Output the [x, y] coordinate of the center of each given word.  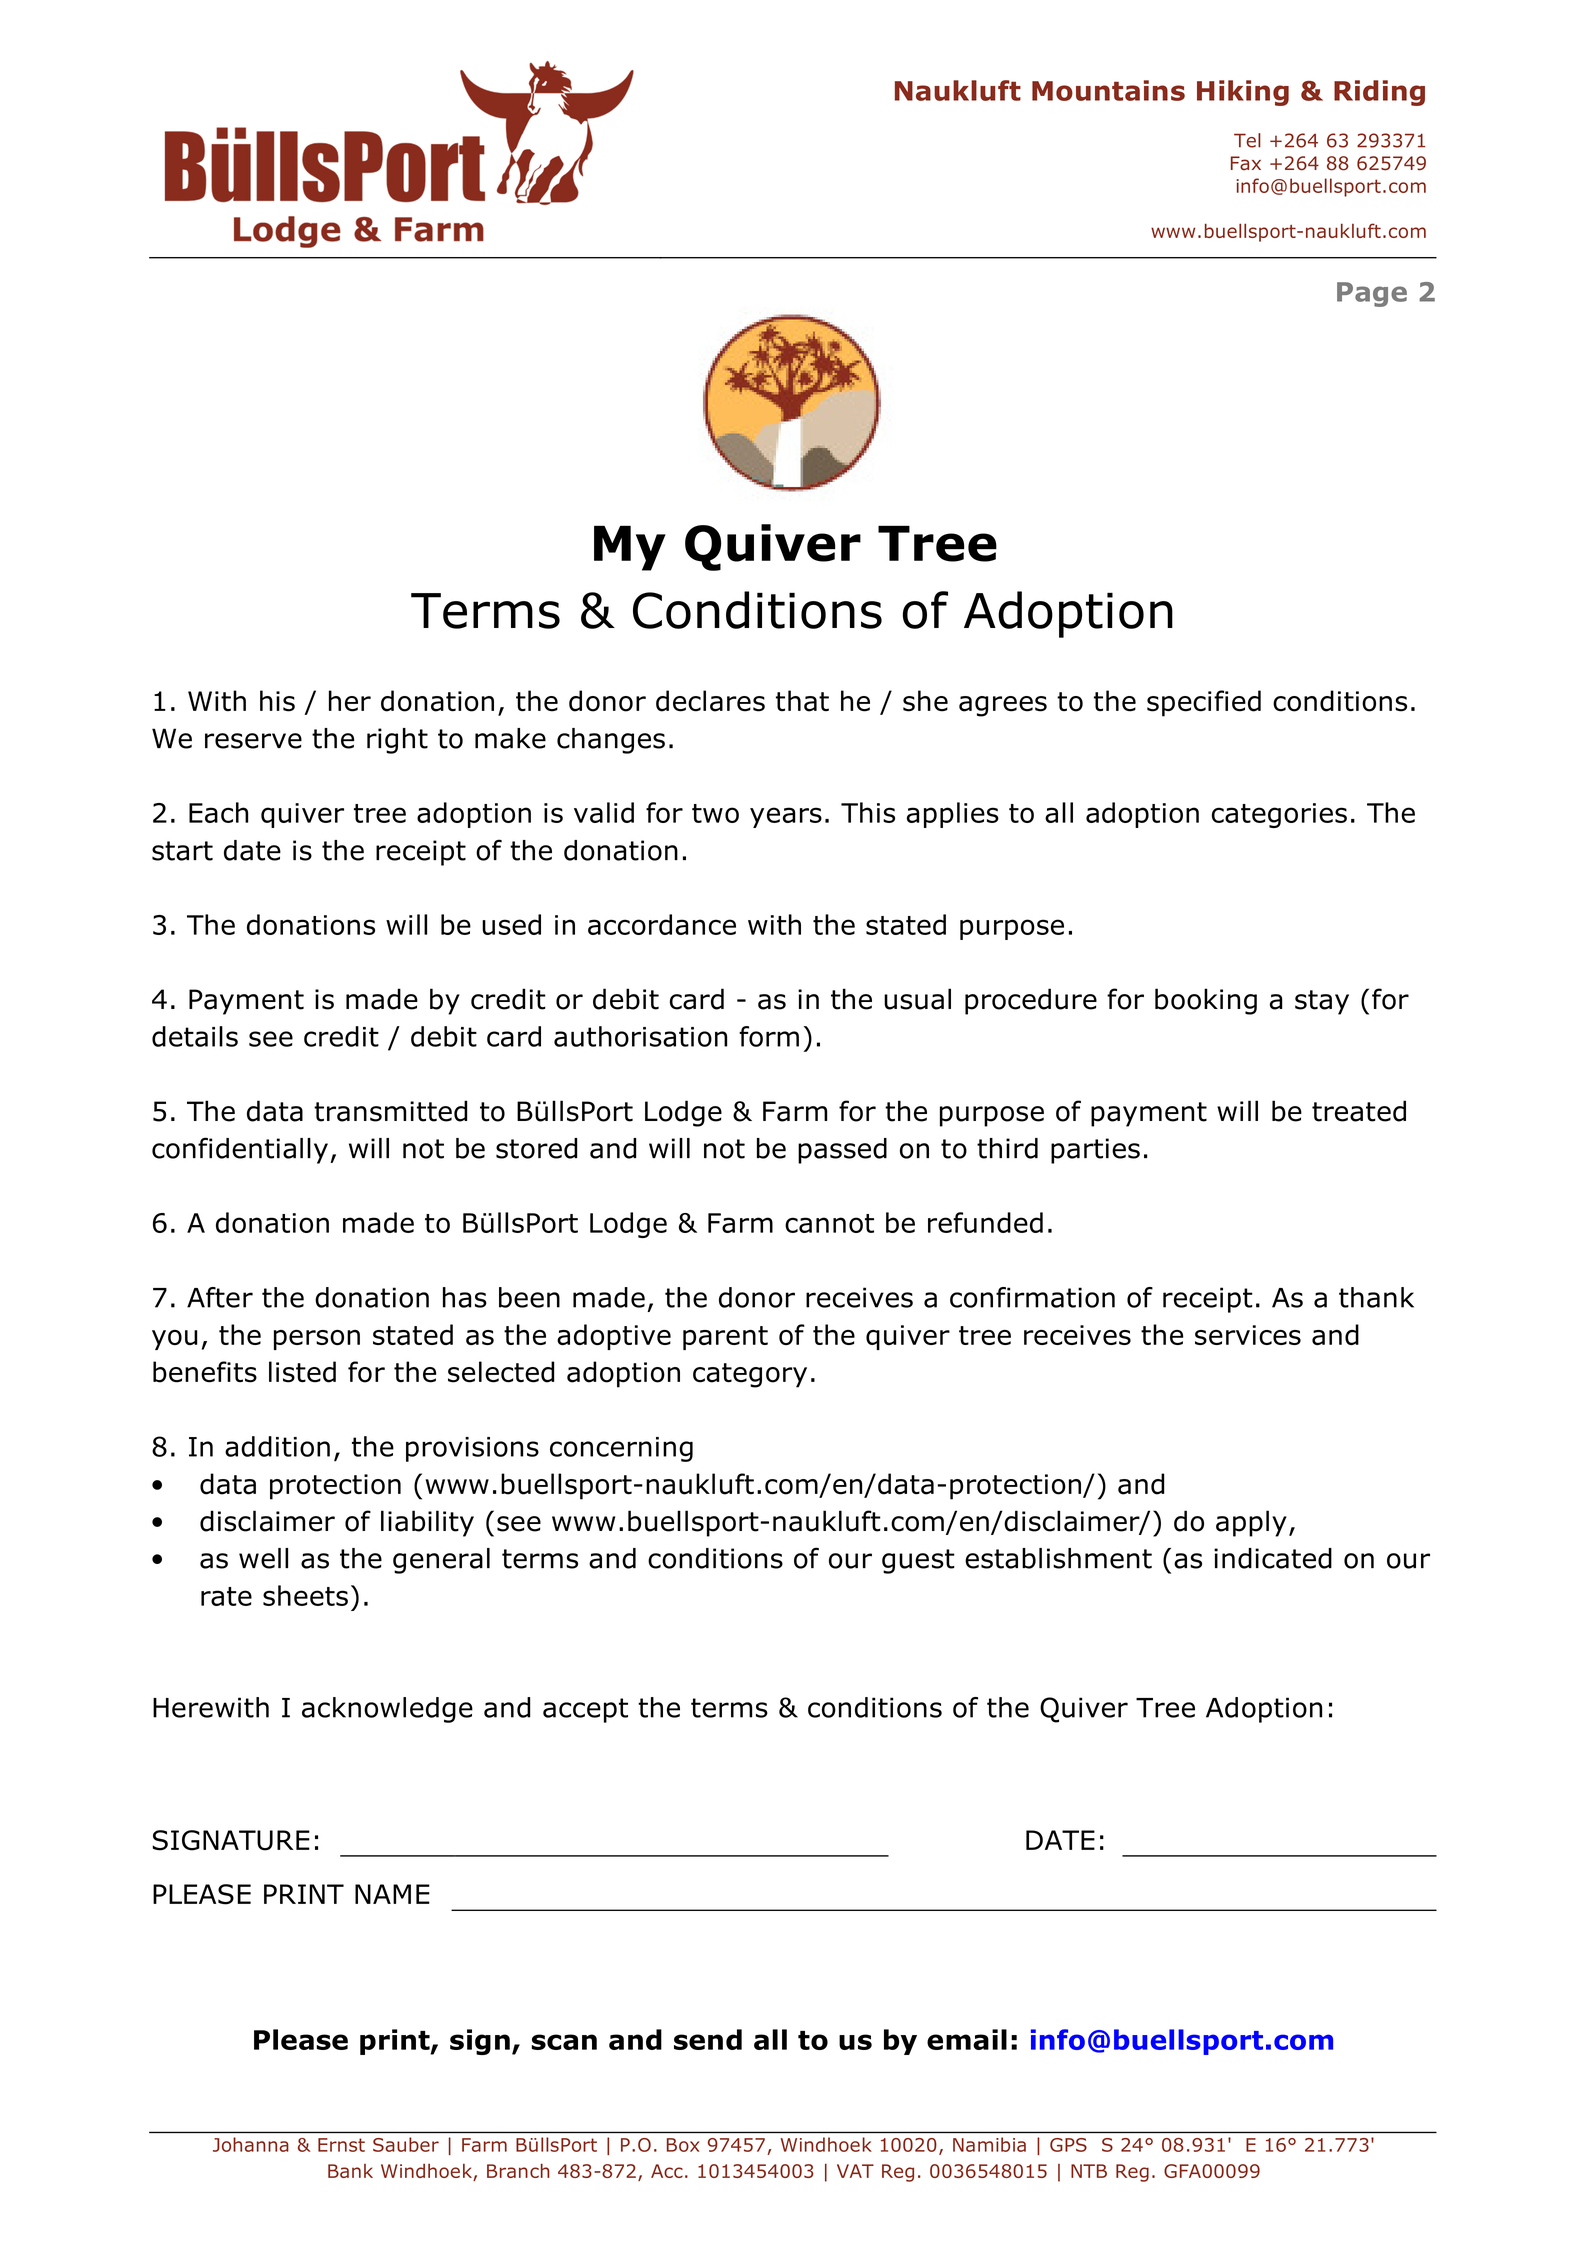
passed [842, 1151]
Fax [1246, 163]
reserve [253, 741]
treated [1359, 1111]
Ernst [341, 2145]
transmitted [390, 1111]
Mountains [1108, 90]
